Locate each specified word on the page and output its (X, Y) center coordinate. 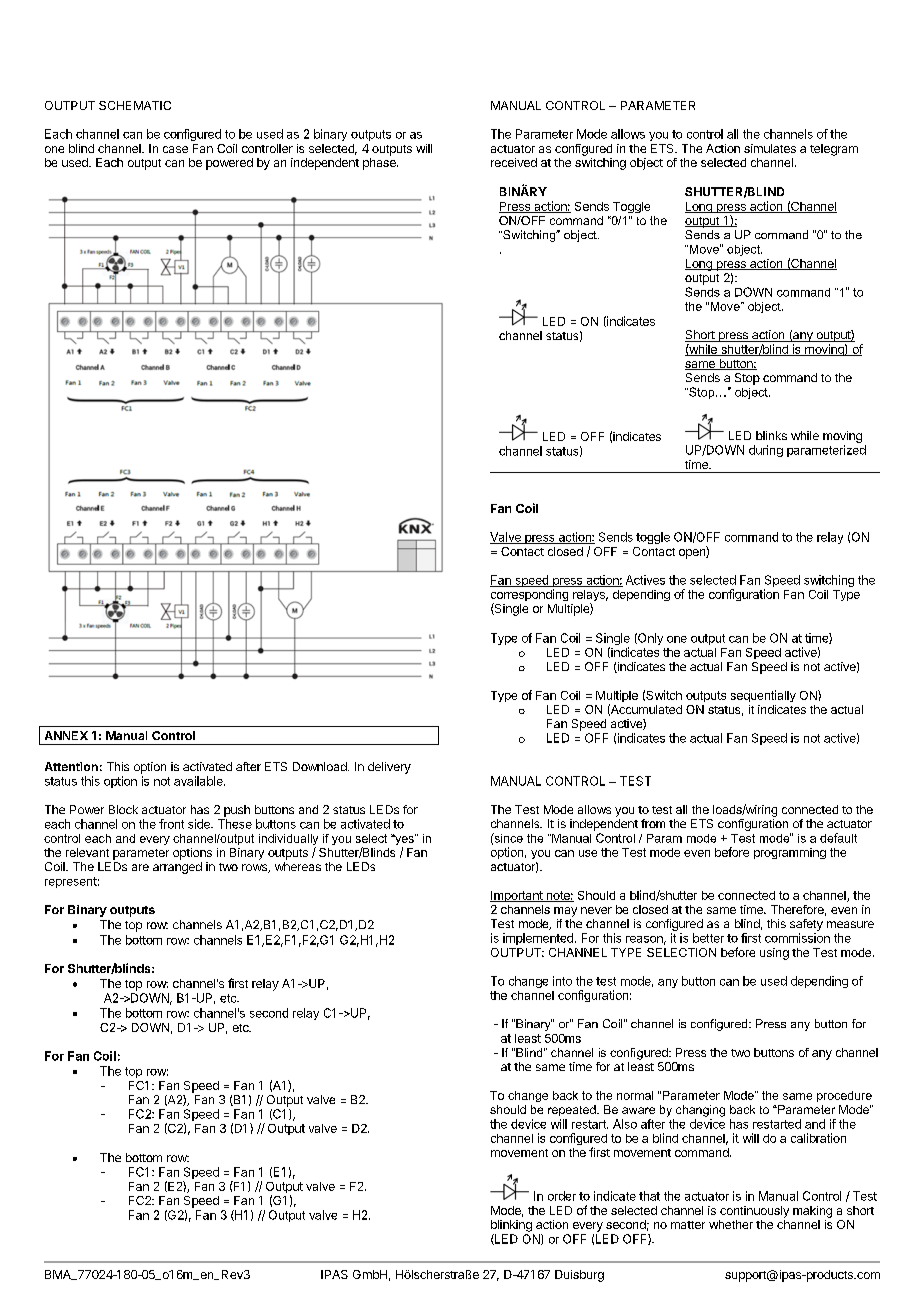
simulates (770, 148)
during (766, 451)
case (175, 149)
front (171, 824)
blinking (511, 1226)
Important (517, 896)
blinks (771, 435)
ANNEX (66, 735)
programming (790, 853)
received (514, 162)
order (562, 1196)
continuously (754, 1212)
